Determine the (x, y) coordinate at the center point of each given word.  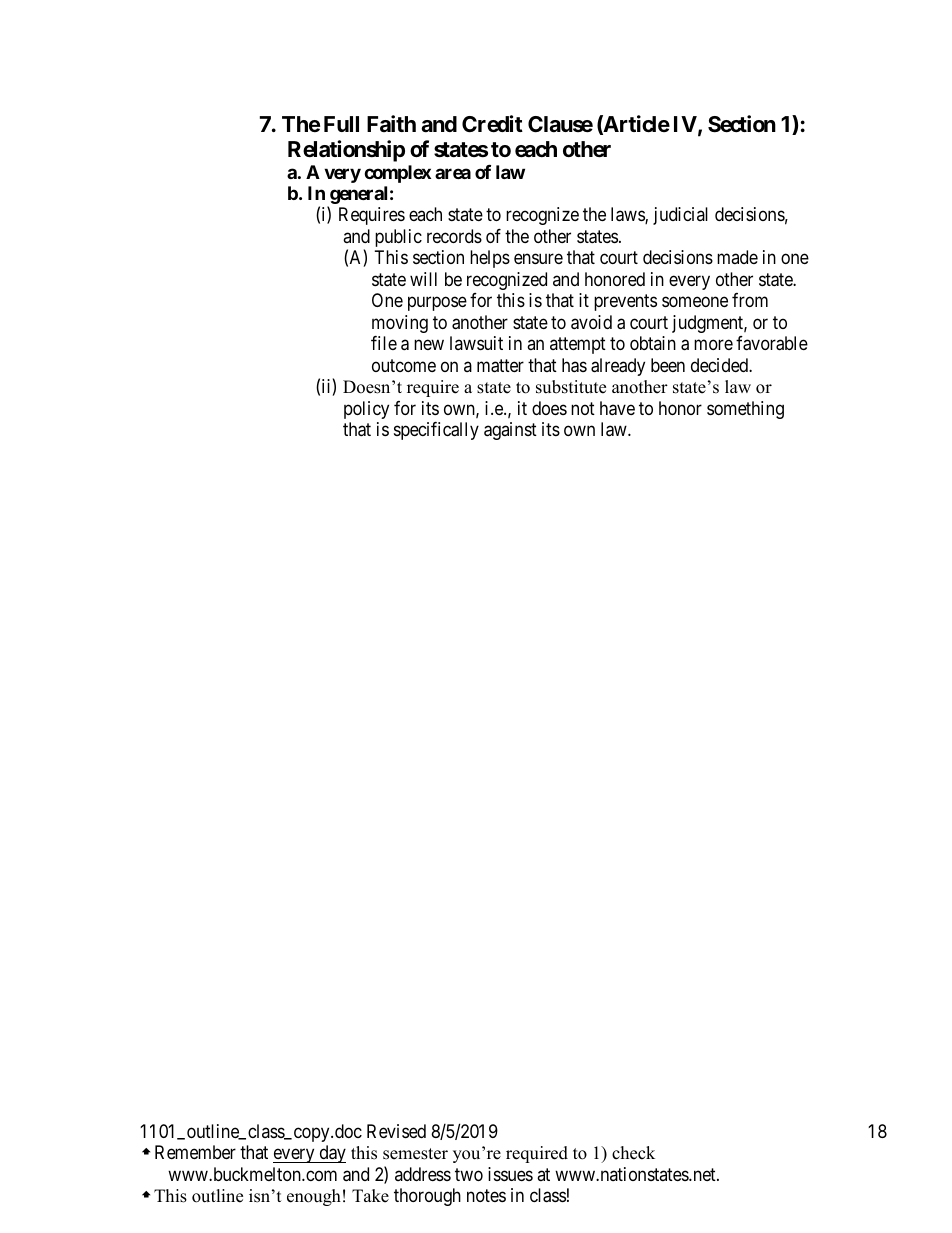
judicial (680, 216)
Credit (492, 124)
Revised (396, 1131)
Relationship (346, 151)
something (745, 410)
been (668, 365)
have (617, 408)
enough (314, 1197)
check (633, 1153)
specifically (436, 431)
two (469, 1174)
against (510, 431)
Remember (195, 1152)
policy (366, 410)
